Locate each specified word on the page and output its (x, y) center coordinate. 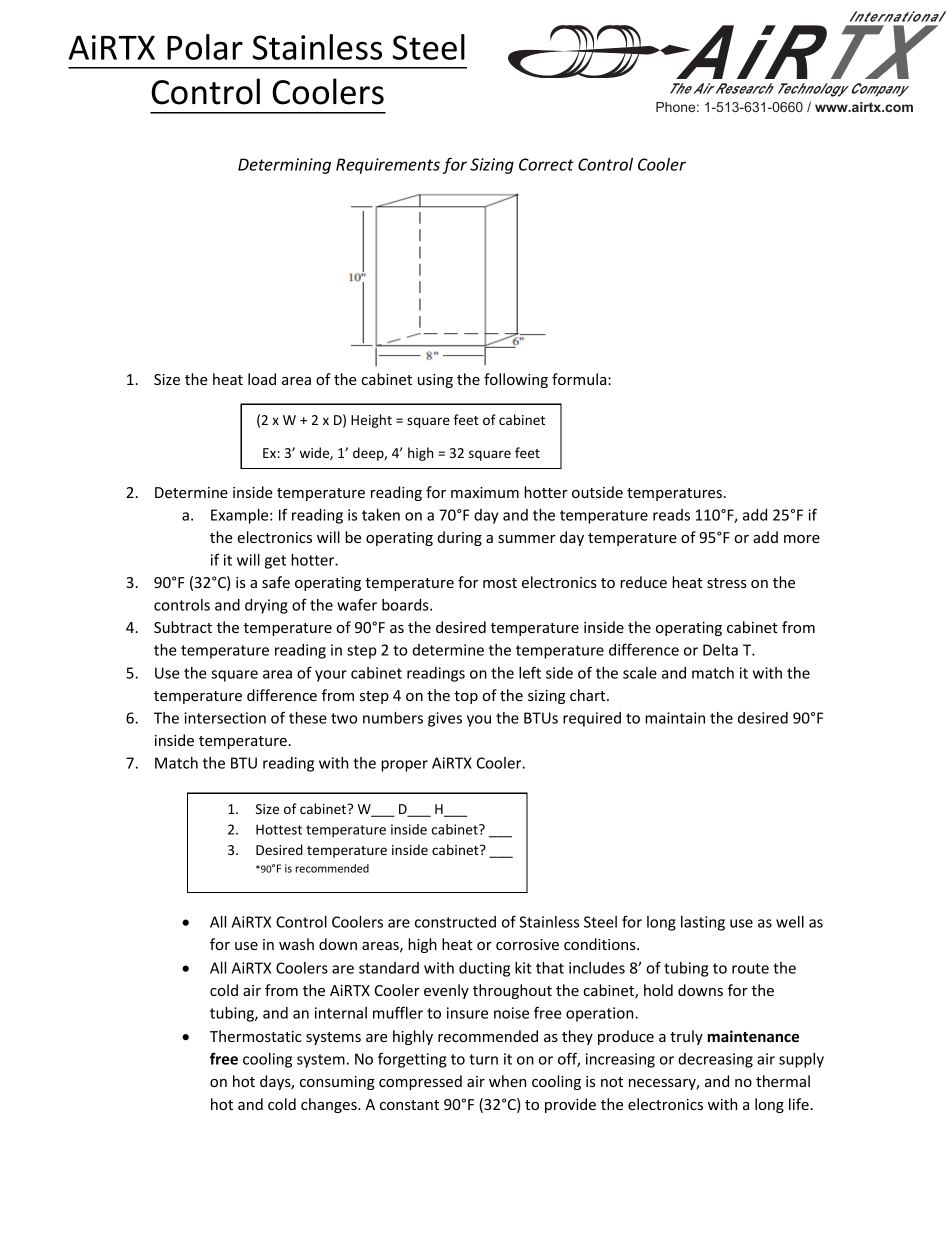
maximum (485, 492)
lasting (703, 923)
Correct (546, 164)
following (516, 380)
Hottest (279, 829)
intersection (225, 718)
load (262, 379)
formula (580, 379)
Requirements (388, 166)
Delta (720, 650)
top (466, 697)
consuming (337, 1083)
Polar (205, 47)
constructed (455, 922)
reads (671, 515)
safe (276, 582)
